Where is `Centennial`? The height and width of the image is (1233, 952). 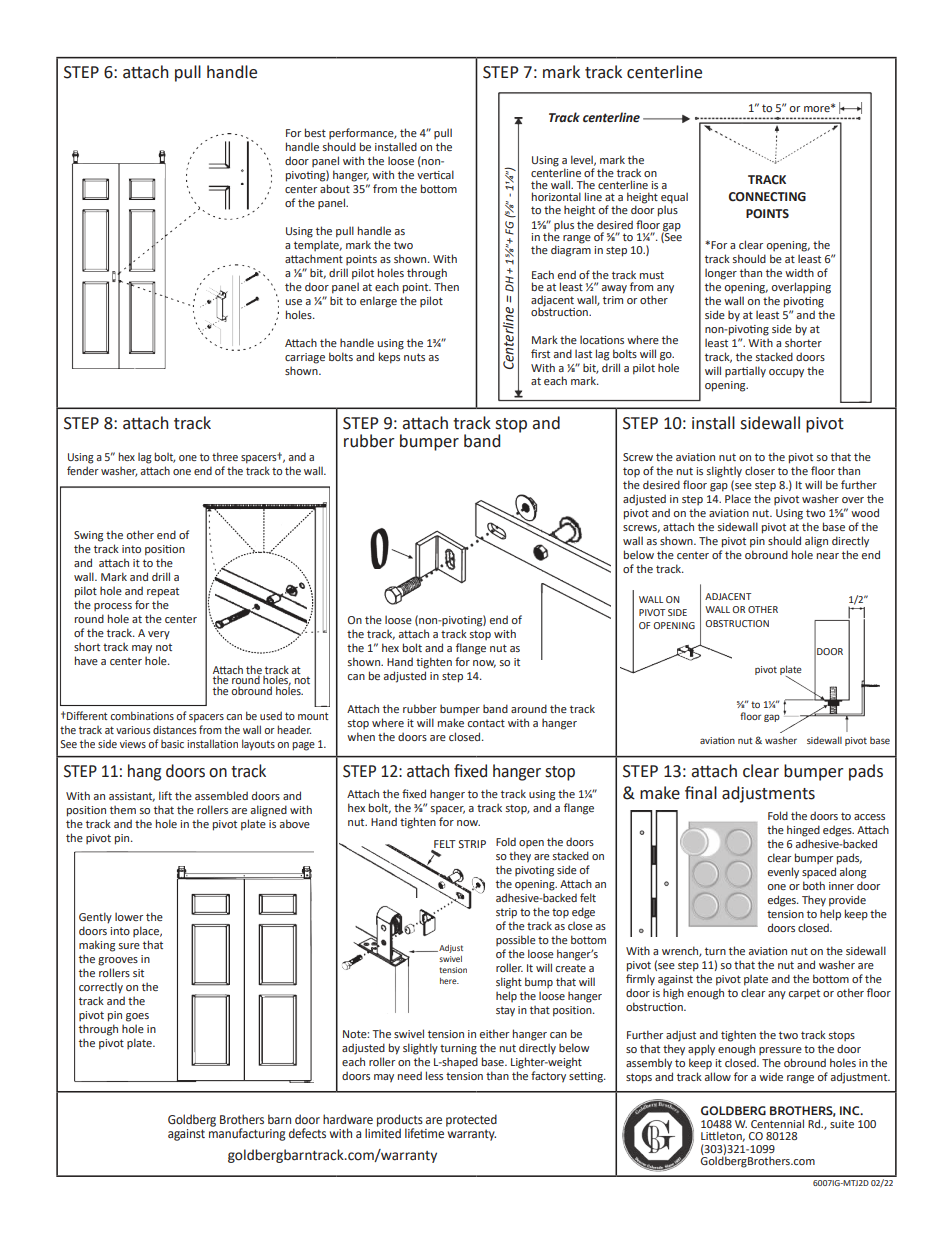
Centennial is located at coordinates (777, 1123).
